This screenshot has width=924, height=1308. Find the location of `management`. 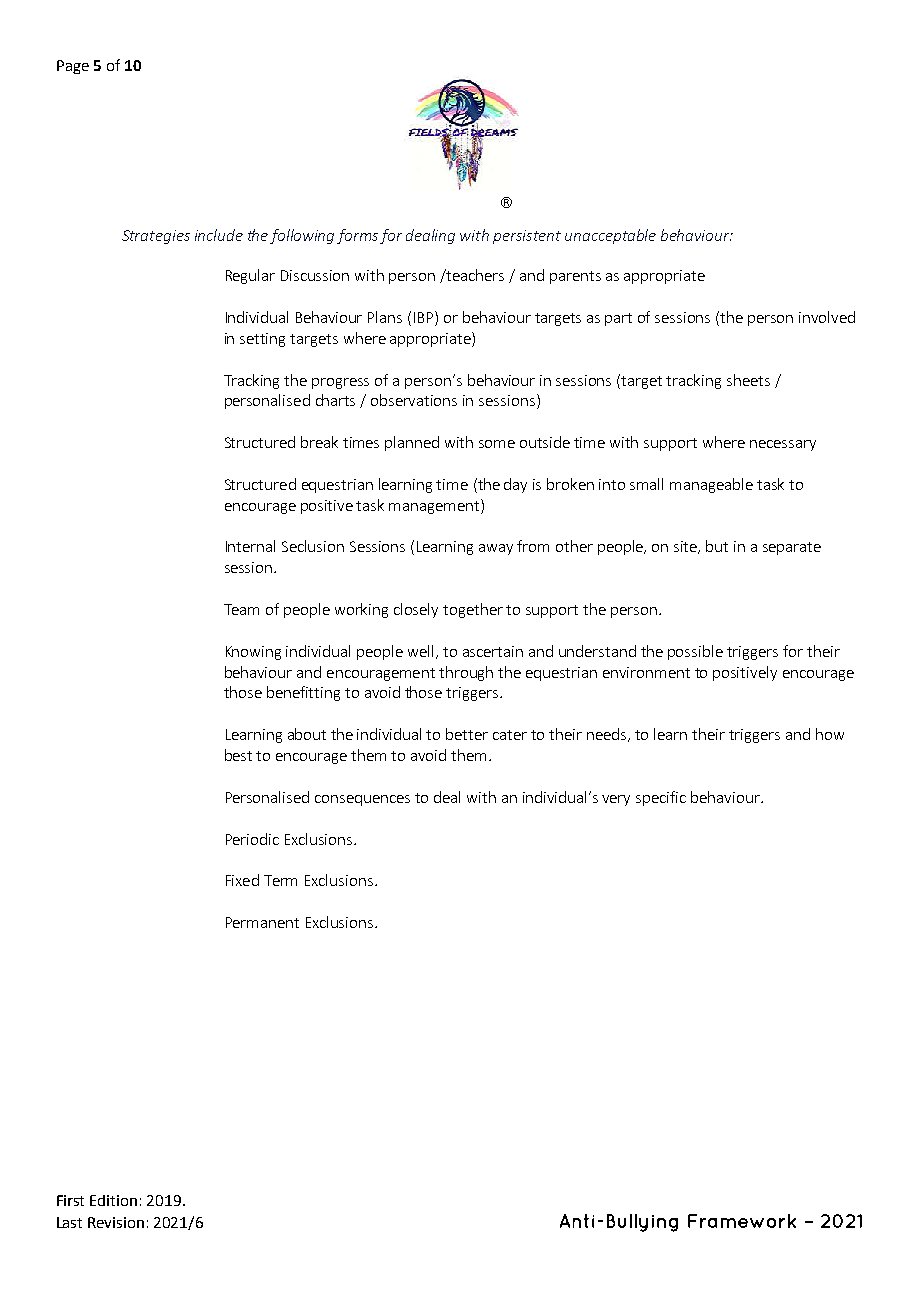

management is located at coordinates (435, 506).
